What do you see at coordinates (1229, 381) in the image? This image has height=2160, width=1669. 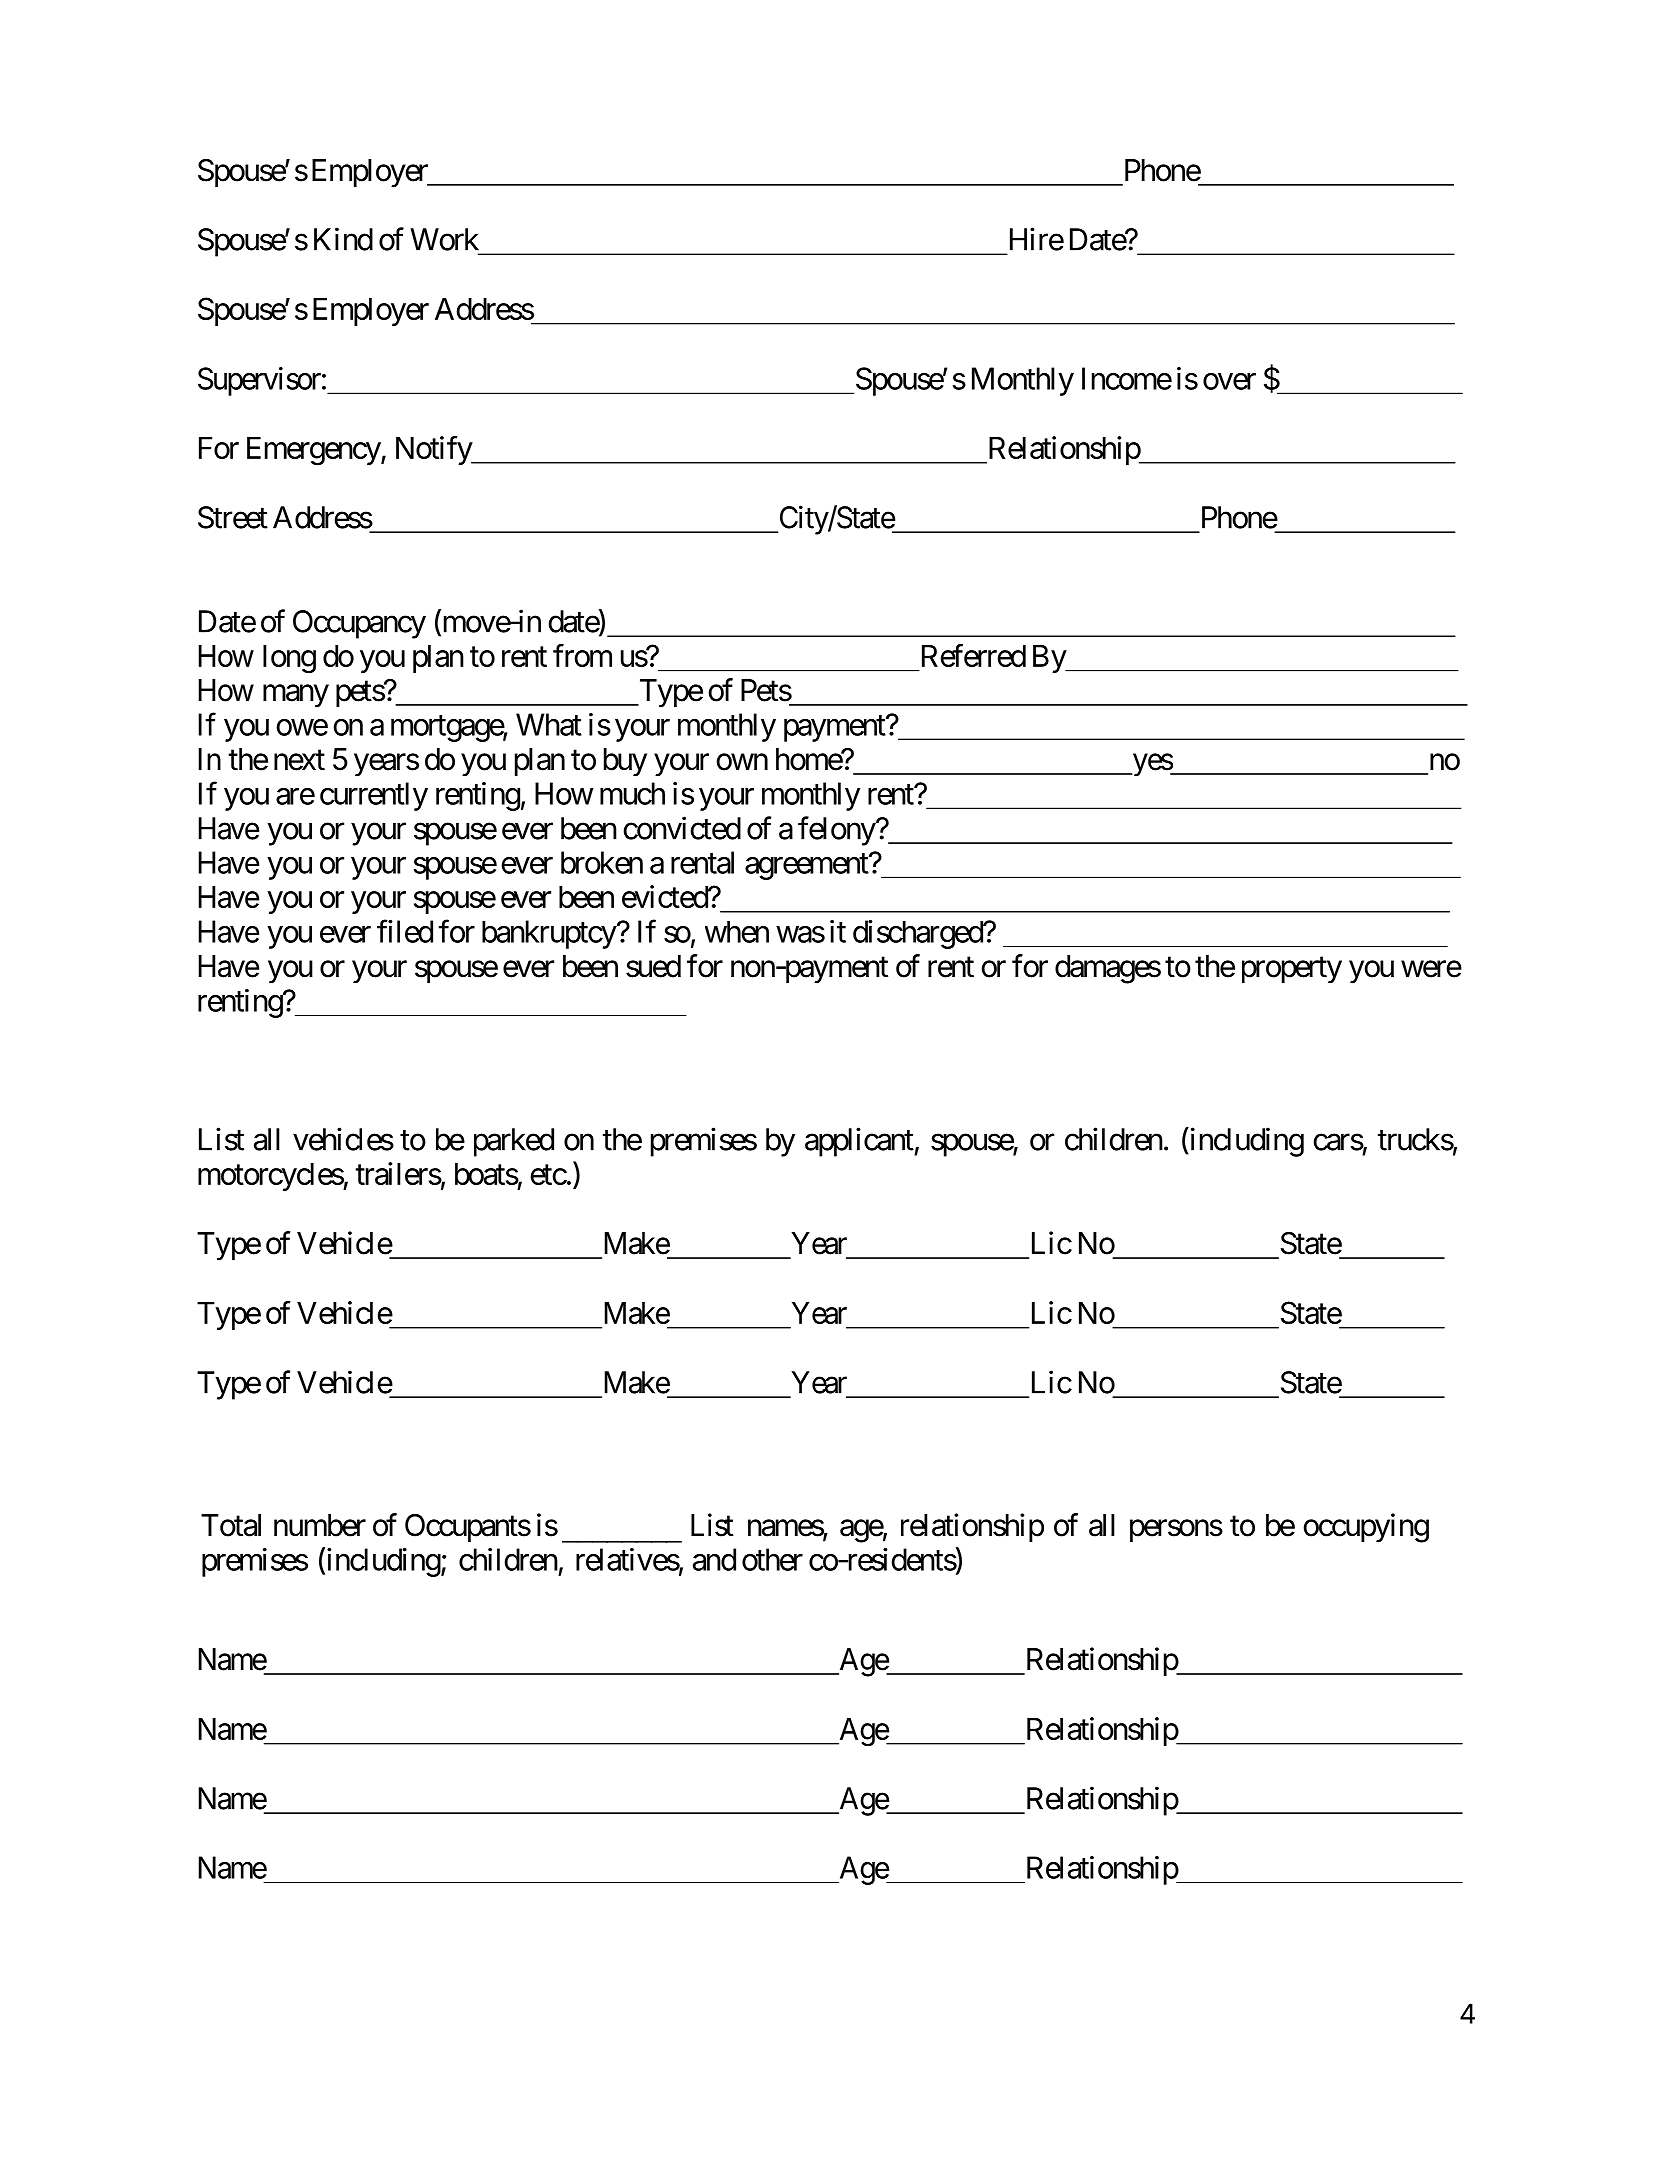 I see `over` at bounding box center [1229, 381].
